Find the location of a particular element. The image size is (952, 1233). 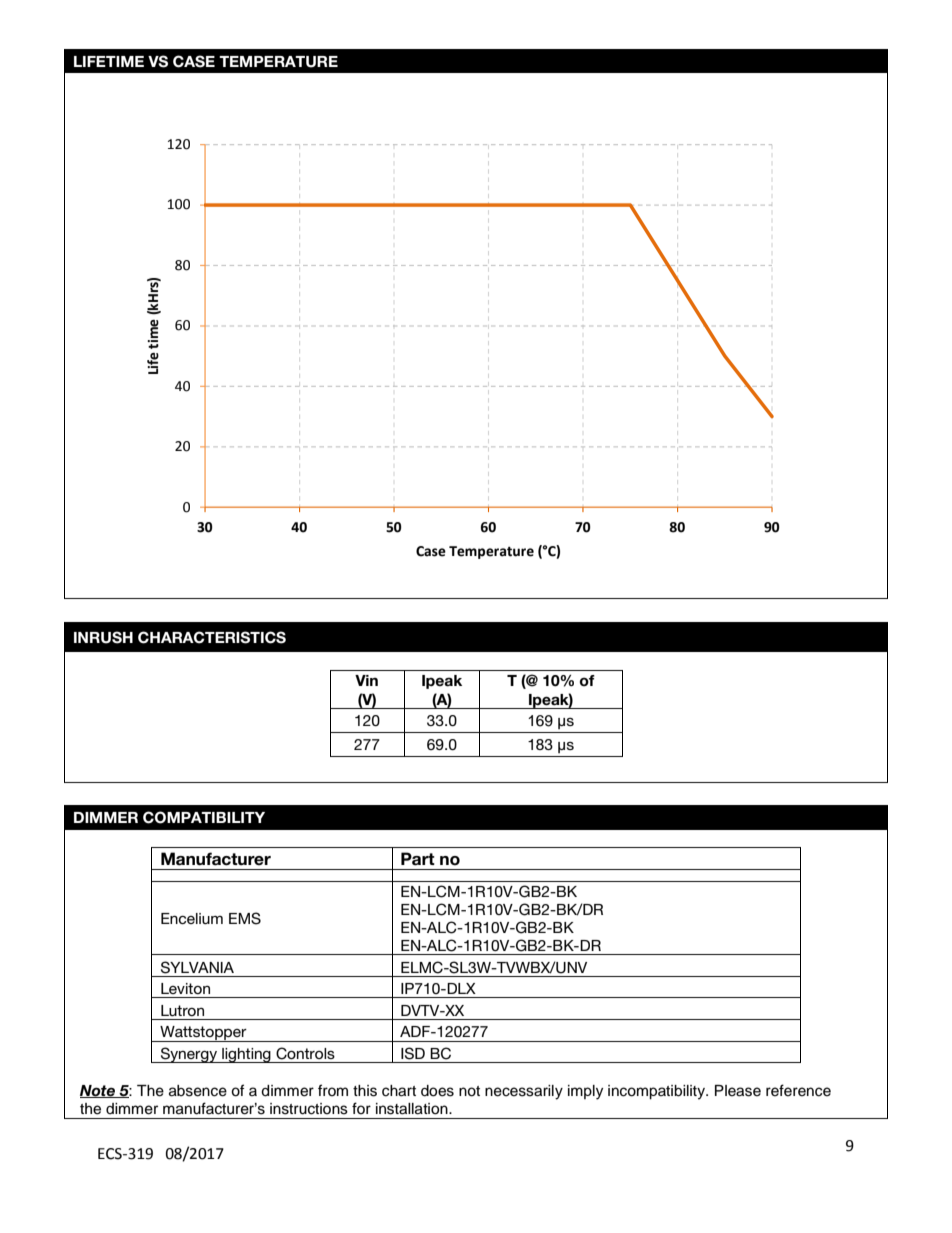

absence is located at coordinates (198, 1091).
